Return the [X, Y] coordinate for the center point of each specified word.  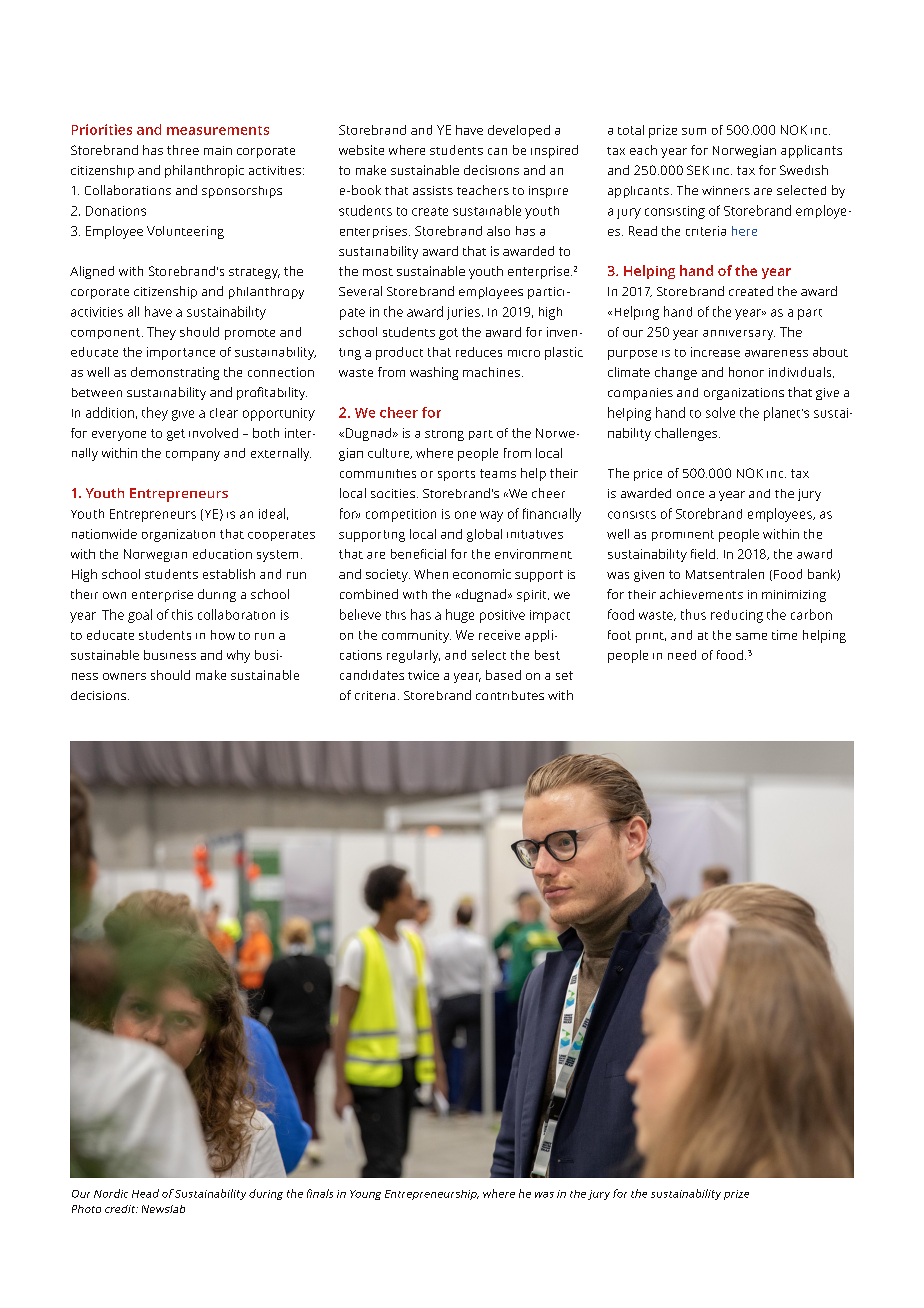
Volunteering [185, 232]
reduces [479, 352]
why [238, 656]
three [183, 150]
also [498, 231]
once [690, 494]
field [703, 554]
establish [229, 574]
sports [456, 475]
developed [519, 131]
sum [694, 131]
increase [715, 352]
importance [181, 353]
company [193, 456]
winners [726, 190]
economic [482, 574]
